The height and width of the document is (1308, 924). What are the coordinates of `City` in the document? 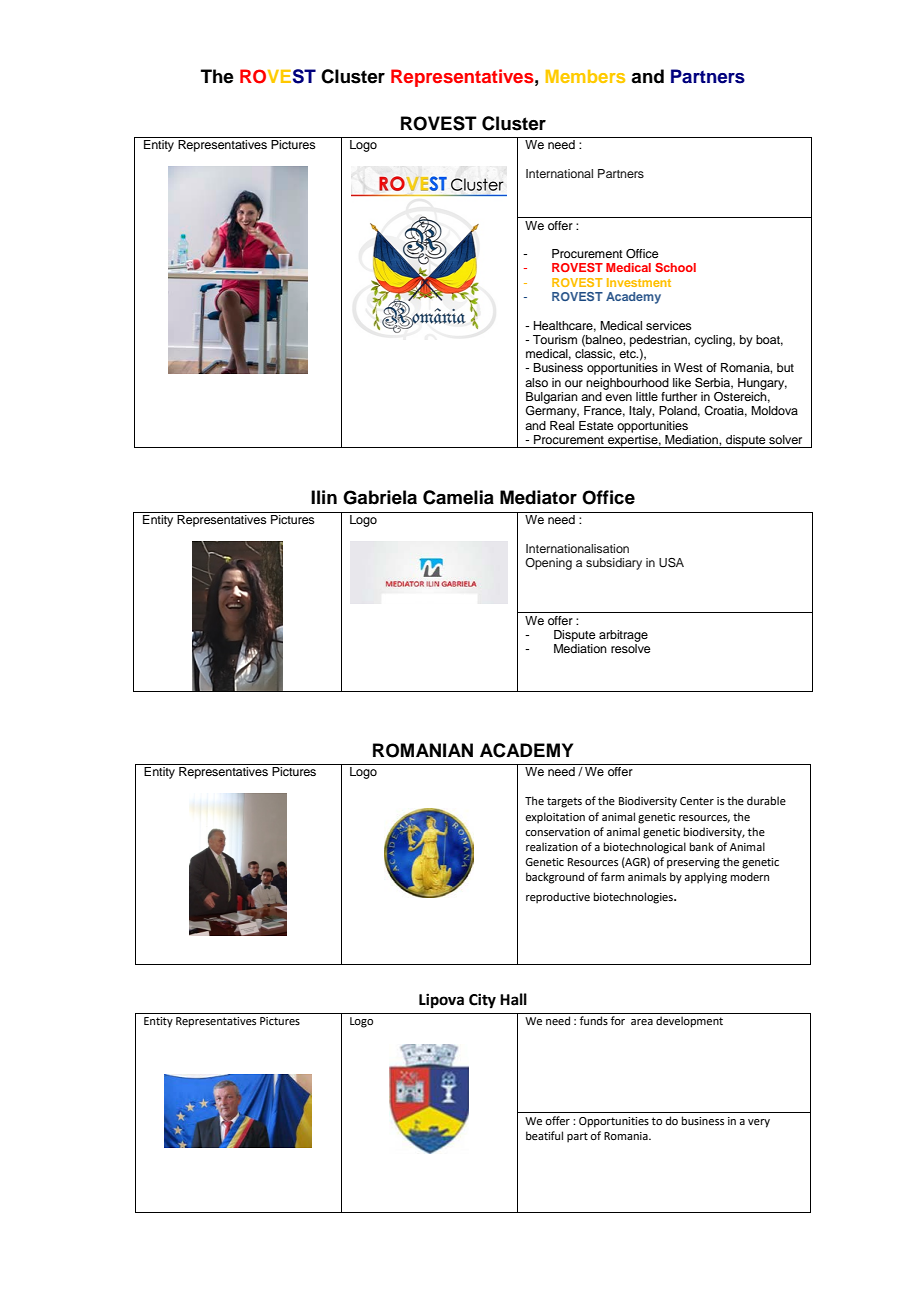 It's located at (482, 1001).
